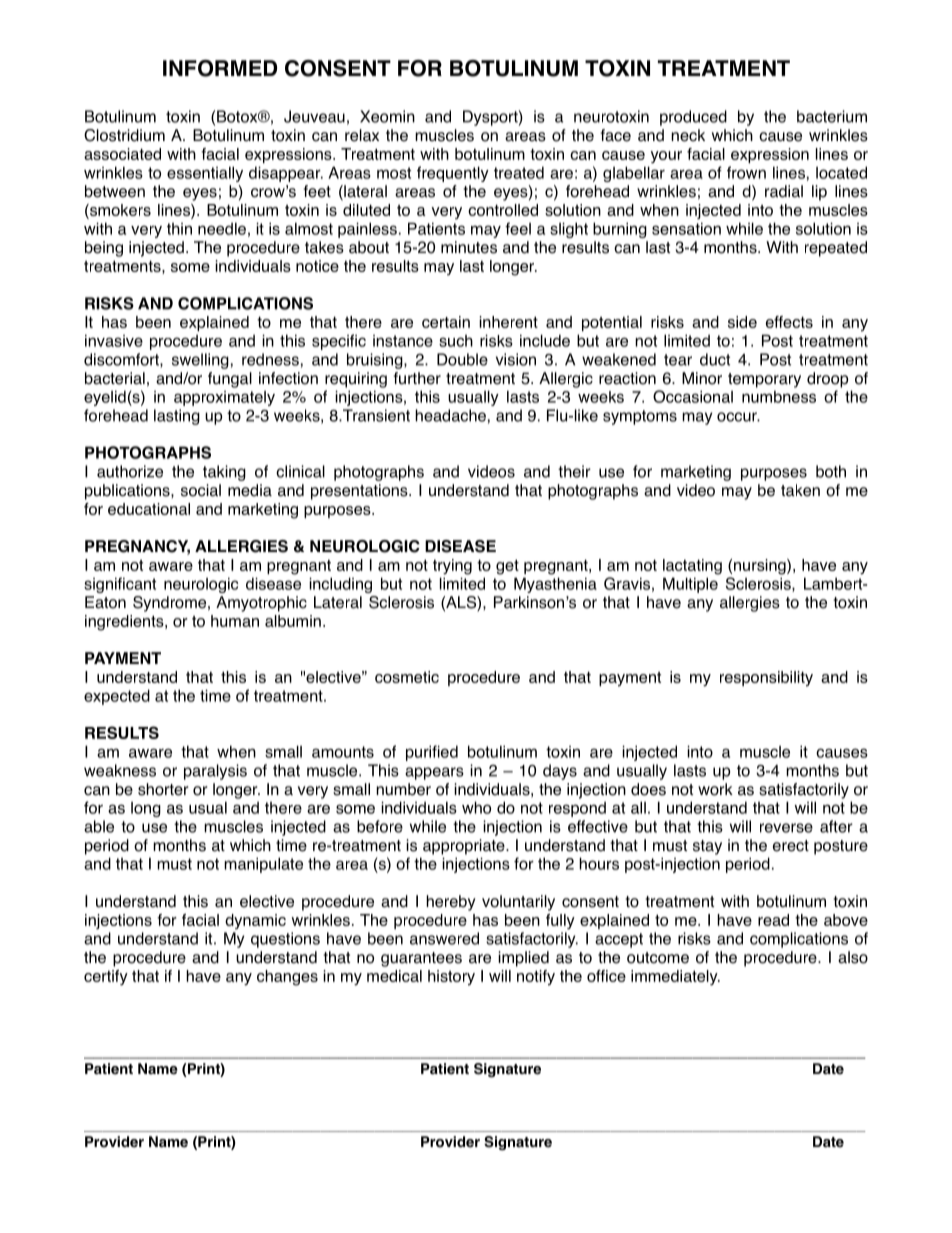 The image size is (952, 1233). What do you see at coordinates (444, 938) in the screenshot?
I see `answered` at bounding box center [444, 938].
